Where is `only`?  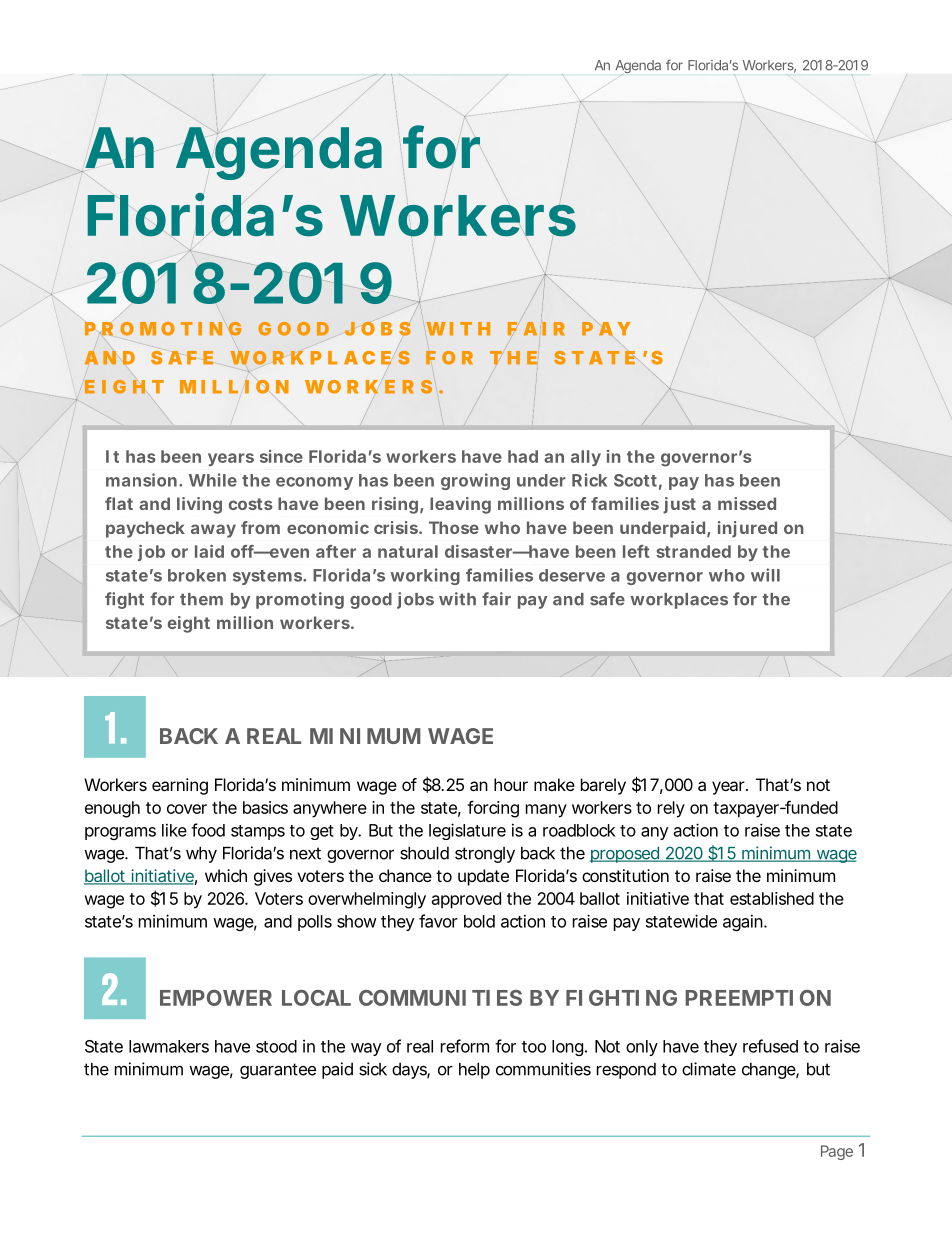 only is located at coordinates (642, 1048).
